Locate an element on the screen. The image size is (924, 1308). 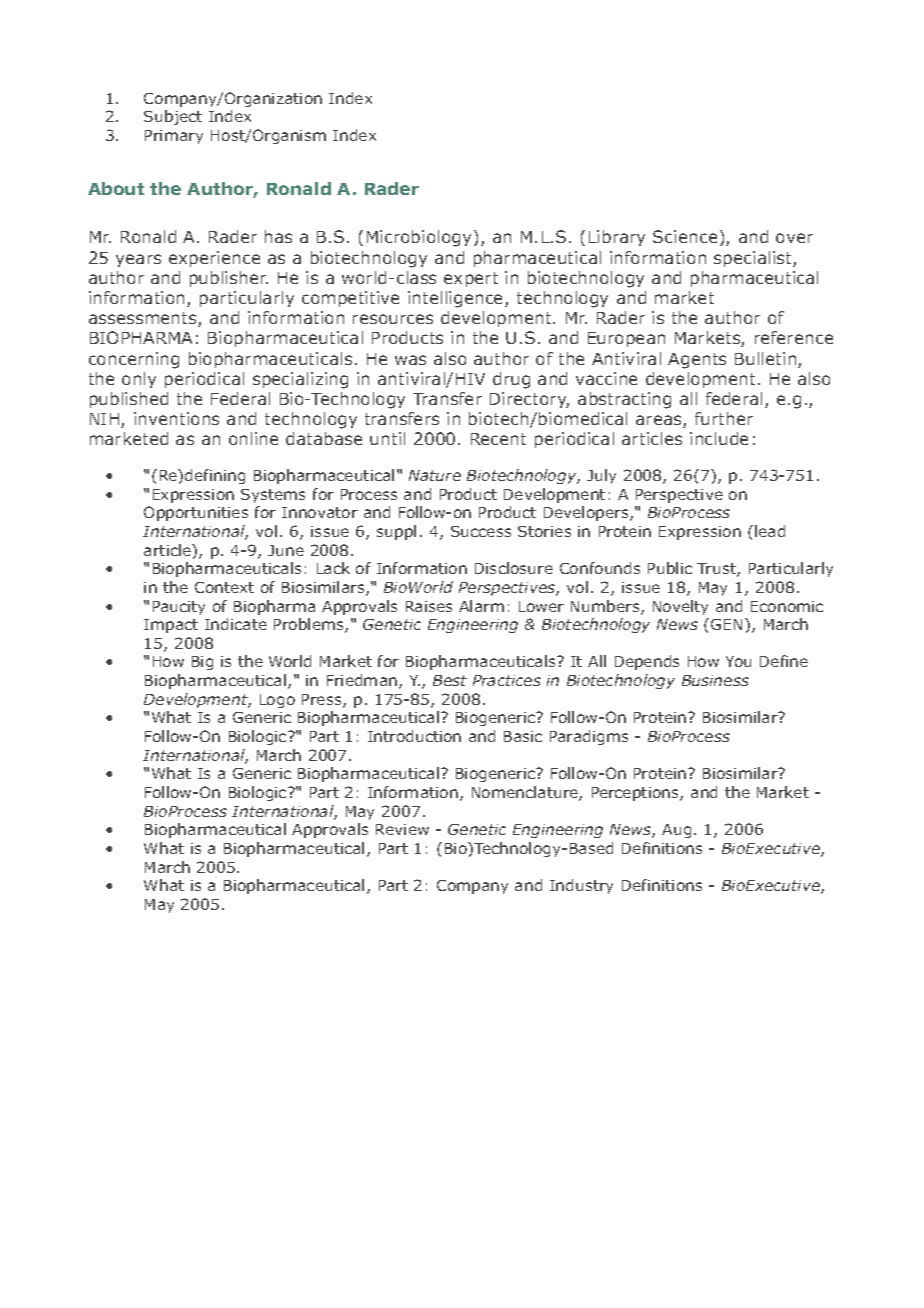
Review is located at coordinates (402, 829).
